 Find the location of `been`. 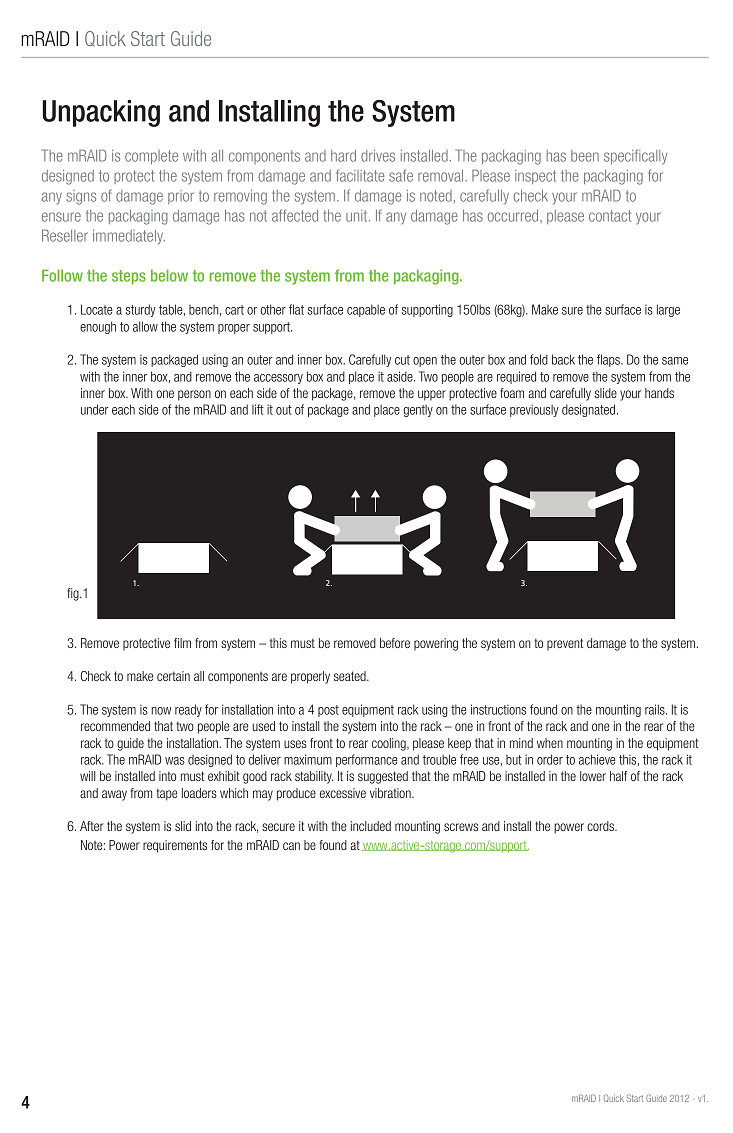

been is located at coordinates (585, 156).
